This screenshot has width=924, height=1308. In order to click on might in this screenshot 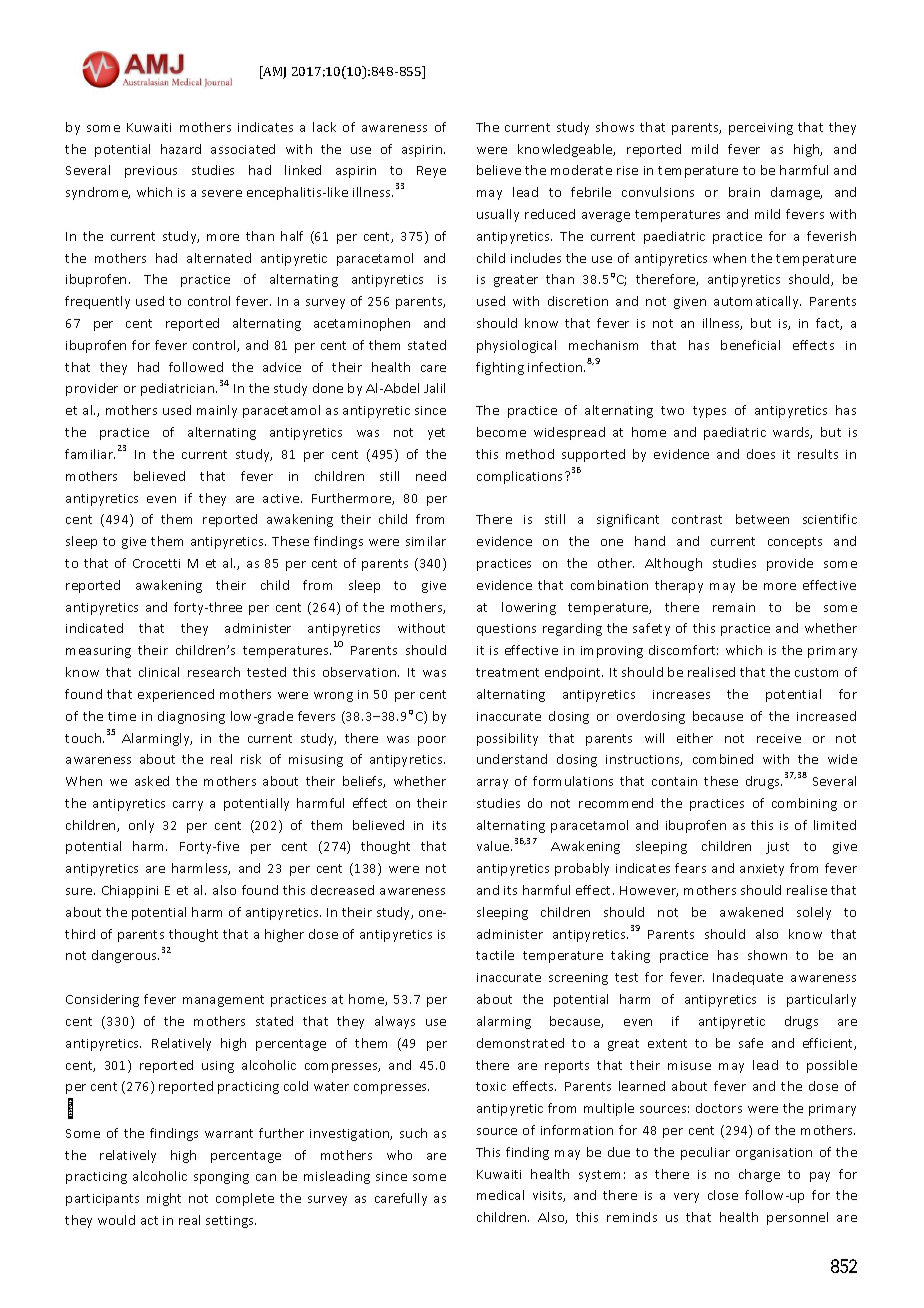, I will do `click(164, 1199)`.
